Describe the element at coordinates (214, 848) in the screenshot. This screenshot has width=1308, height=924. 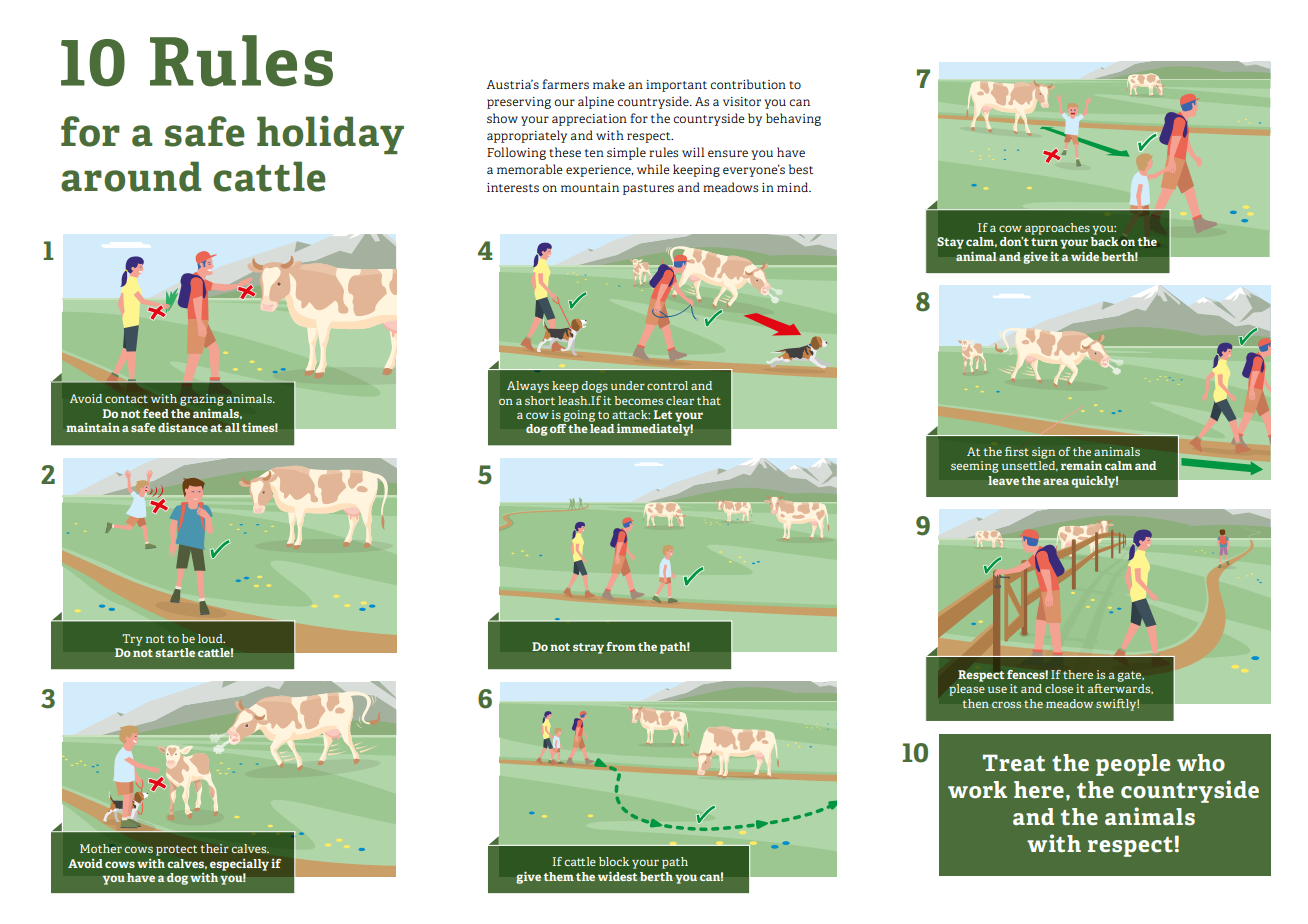
I see `their` at that location.
